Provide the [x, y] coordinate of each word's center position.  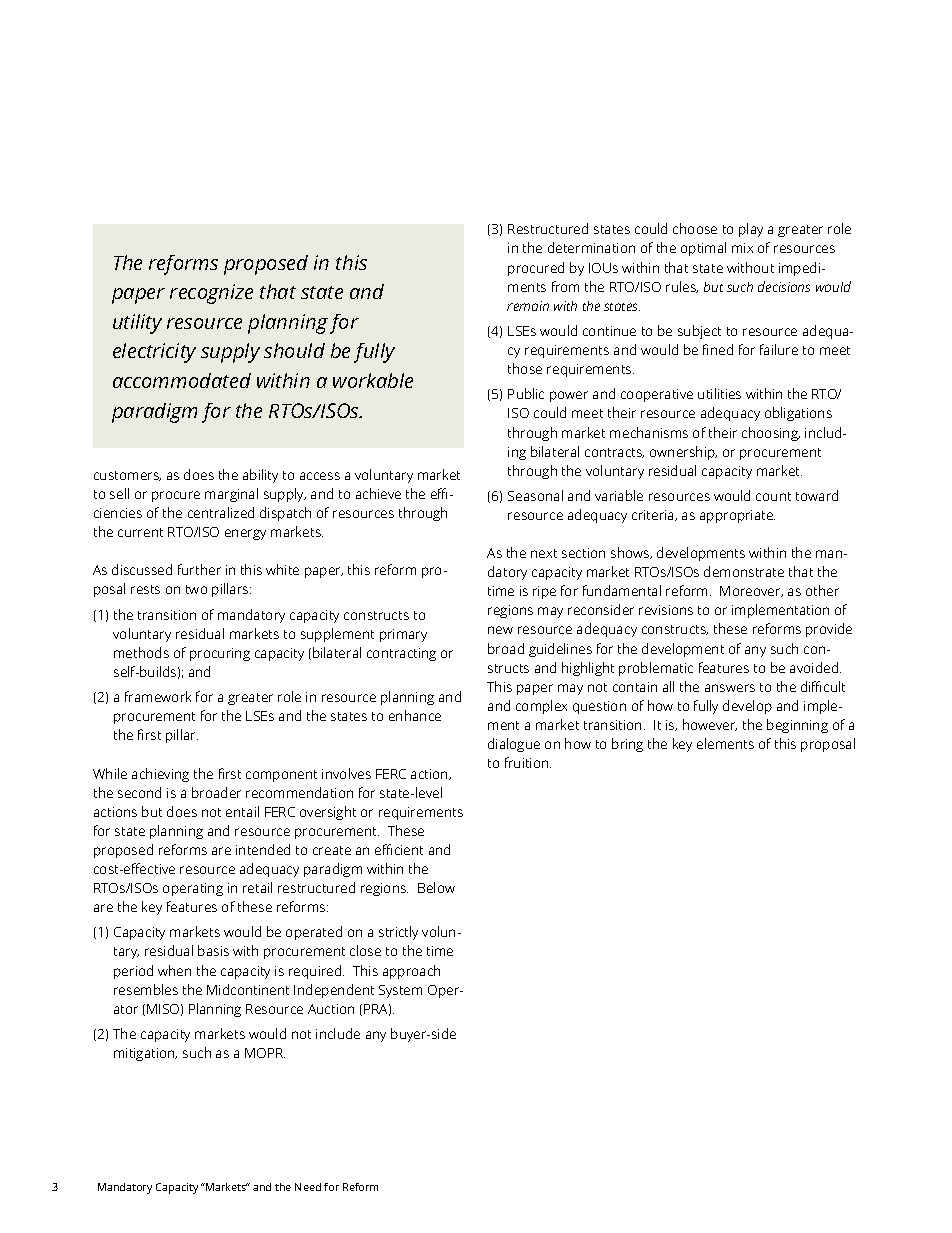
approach [411, 972]
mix [742, 248]
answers [730, 688]
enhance [415, 715]
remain [528, 306]
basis [213, 950]
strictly [398, 933]
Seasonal [535, 495]
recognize [211, 294]
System [400, 991]
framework [158, 696]
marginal [231, 495]
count [773, 496]
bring [627, 745]
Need [308, 1187]
